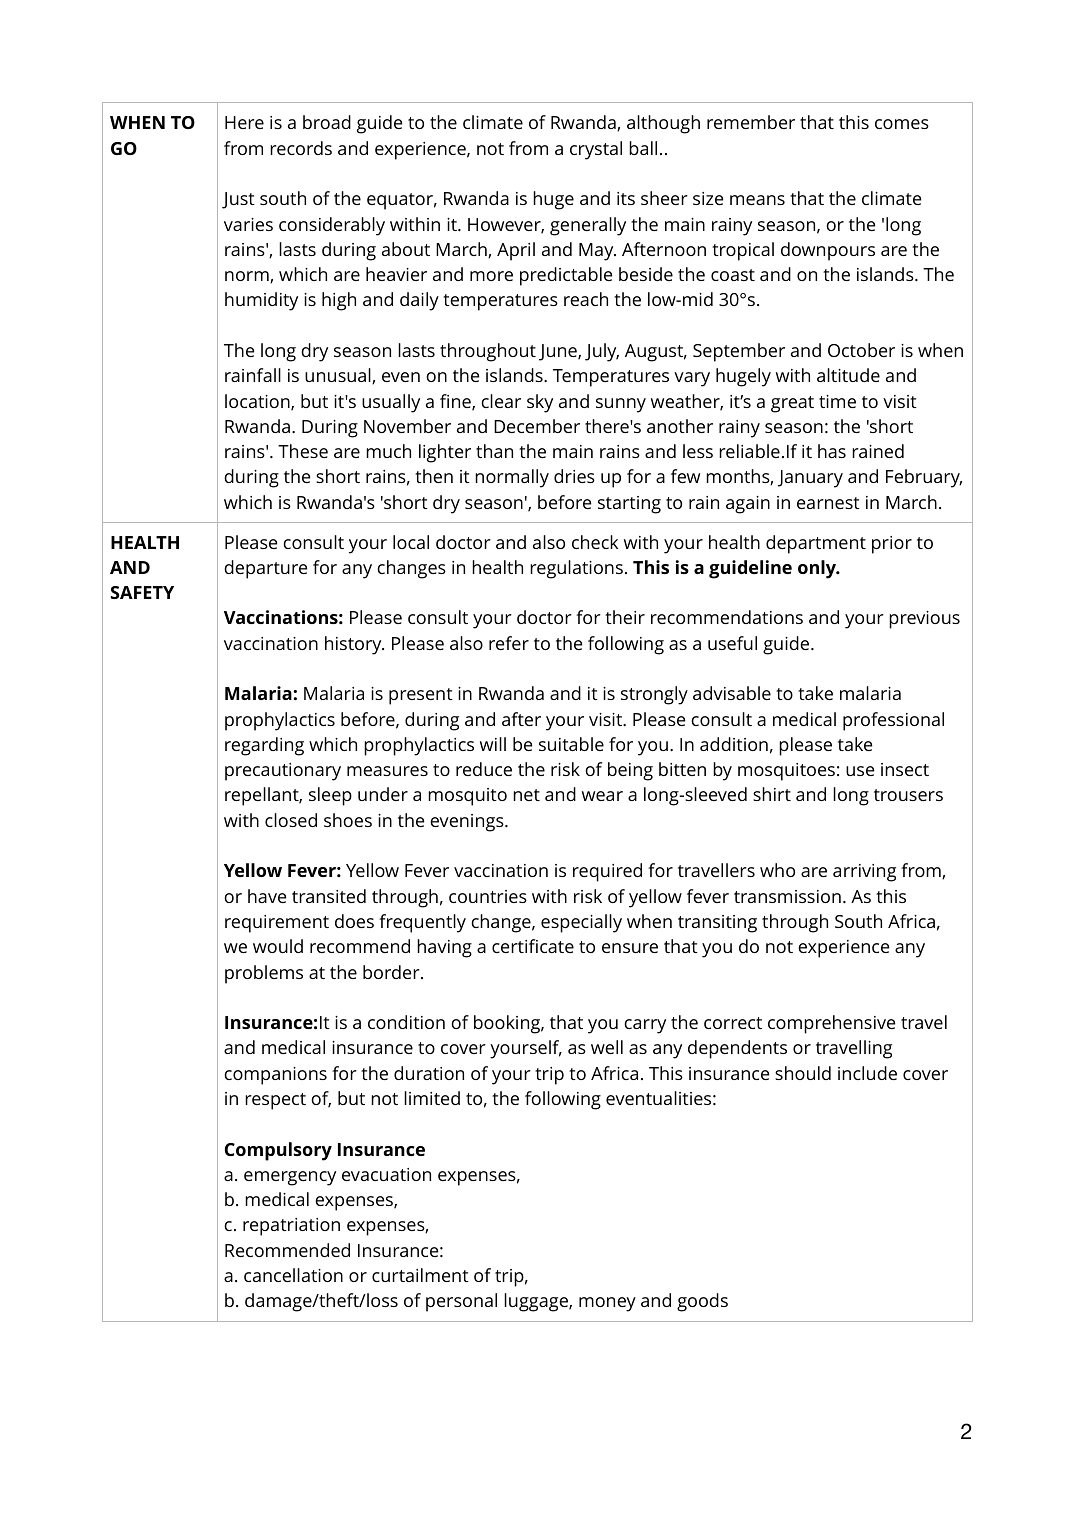 The height and width of the screenshot is (1521, 1075). I want to click on countries, so click(488, 896).
